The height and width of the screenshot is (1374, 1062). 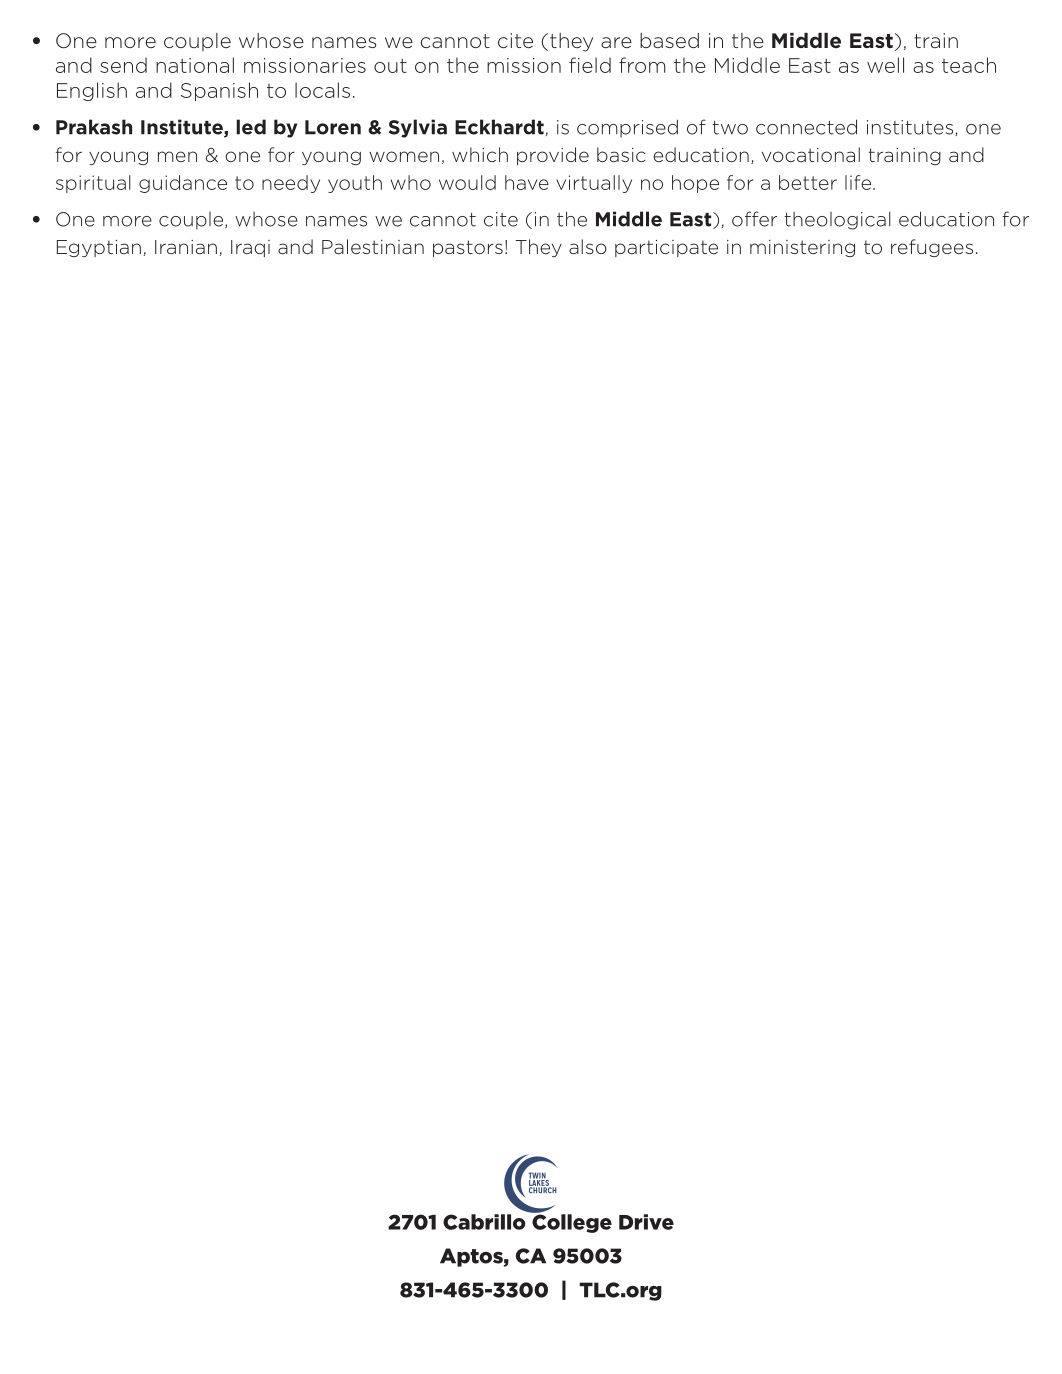 I want to click on pastors, so click(x=468, y=248).
